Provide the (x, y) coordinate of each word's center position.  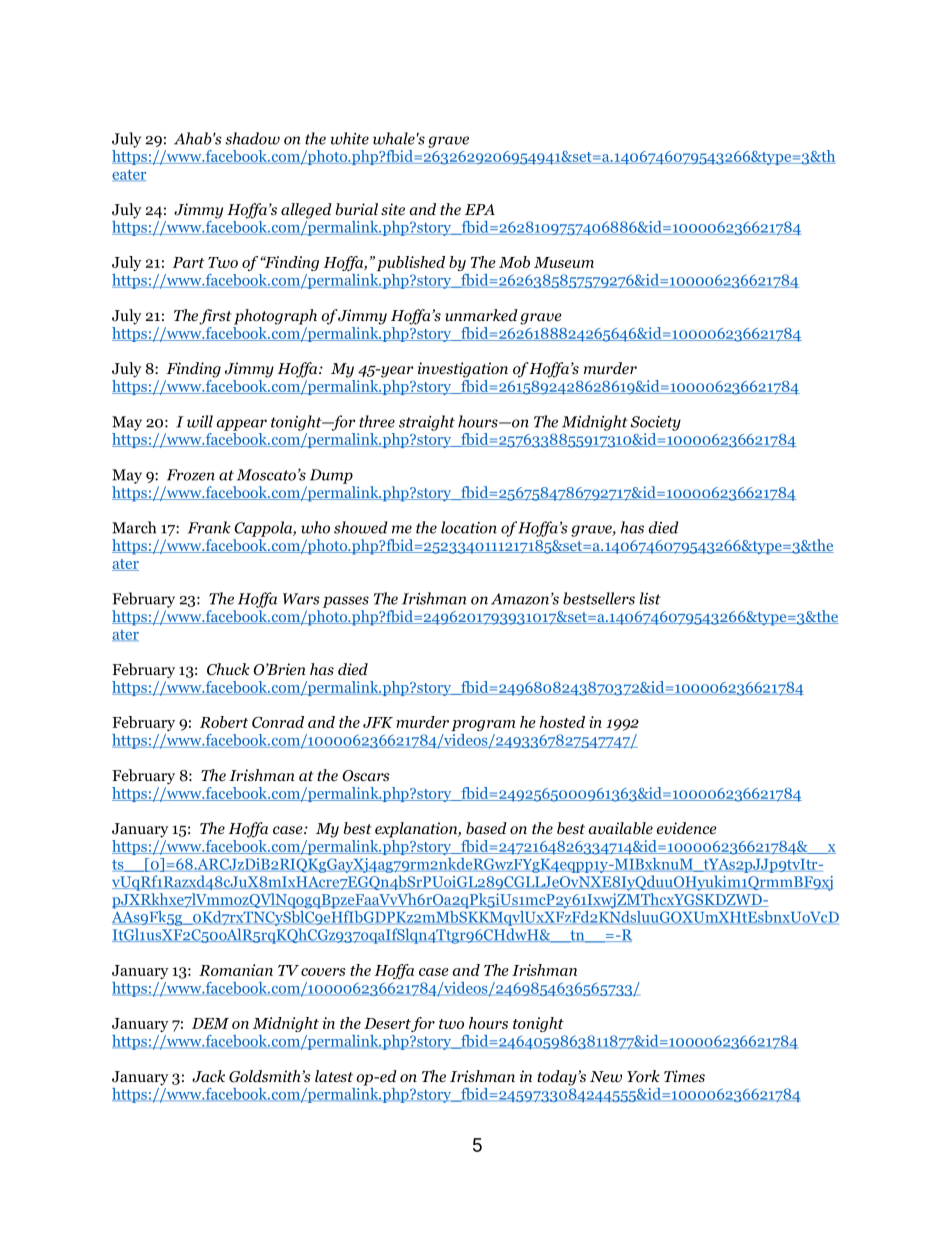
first (215, 317)
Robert (224, 722)
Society (656, 423)
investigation (463, 370)
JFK (378, 722)
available (621, 828)
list (650, 598)
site (393, 209)
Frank (209, 527)
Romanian (236, 970)
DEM (210, 1023)
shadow (253, 138)
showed (361, 527)
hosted (562, 722)
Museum (564, 262)
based (486, 828)
